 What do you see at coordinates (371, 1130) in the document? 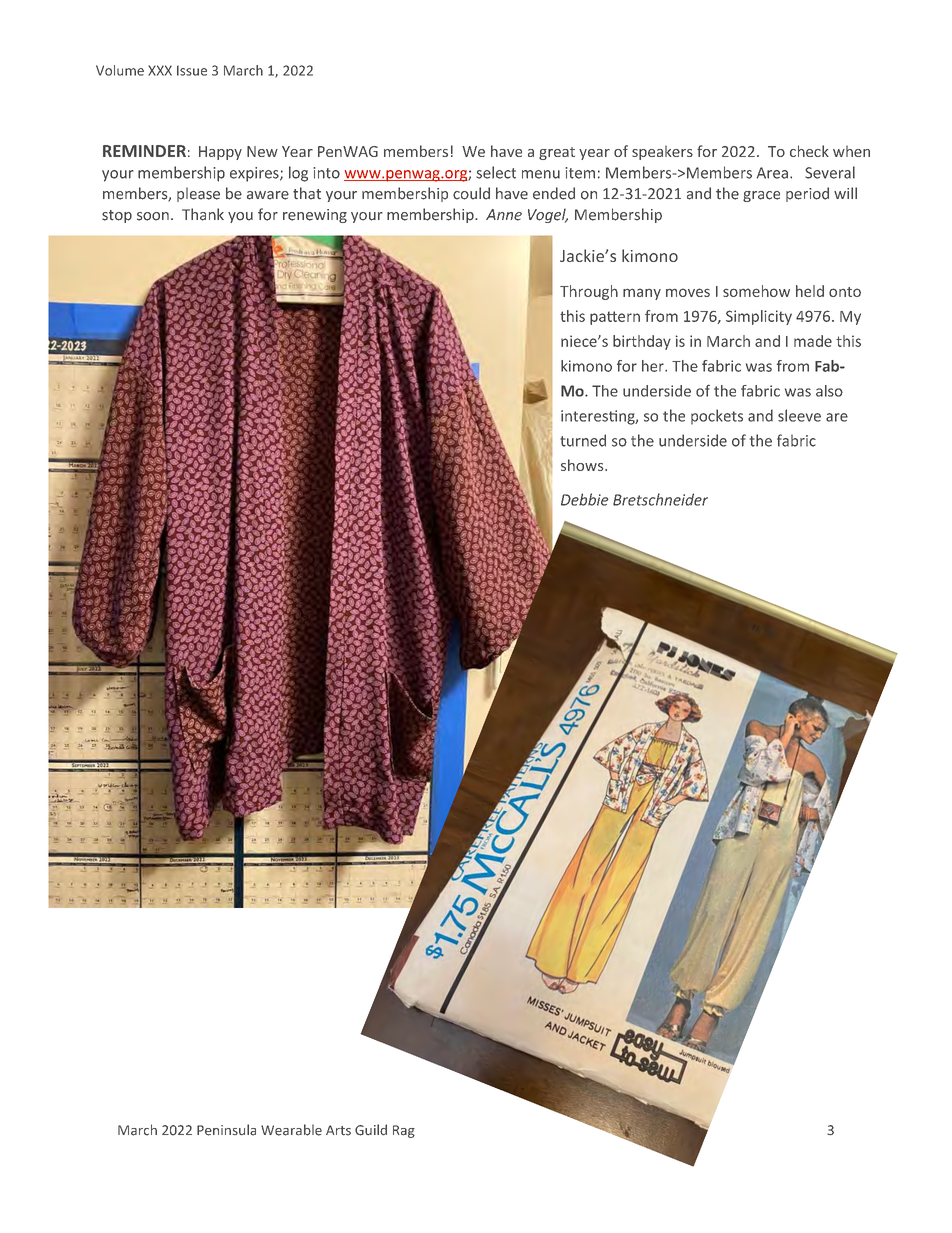
I see `Guild` at bounding box center [371, 1130].
